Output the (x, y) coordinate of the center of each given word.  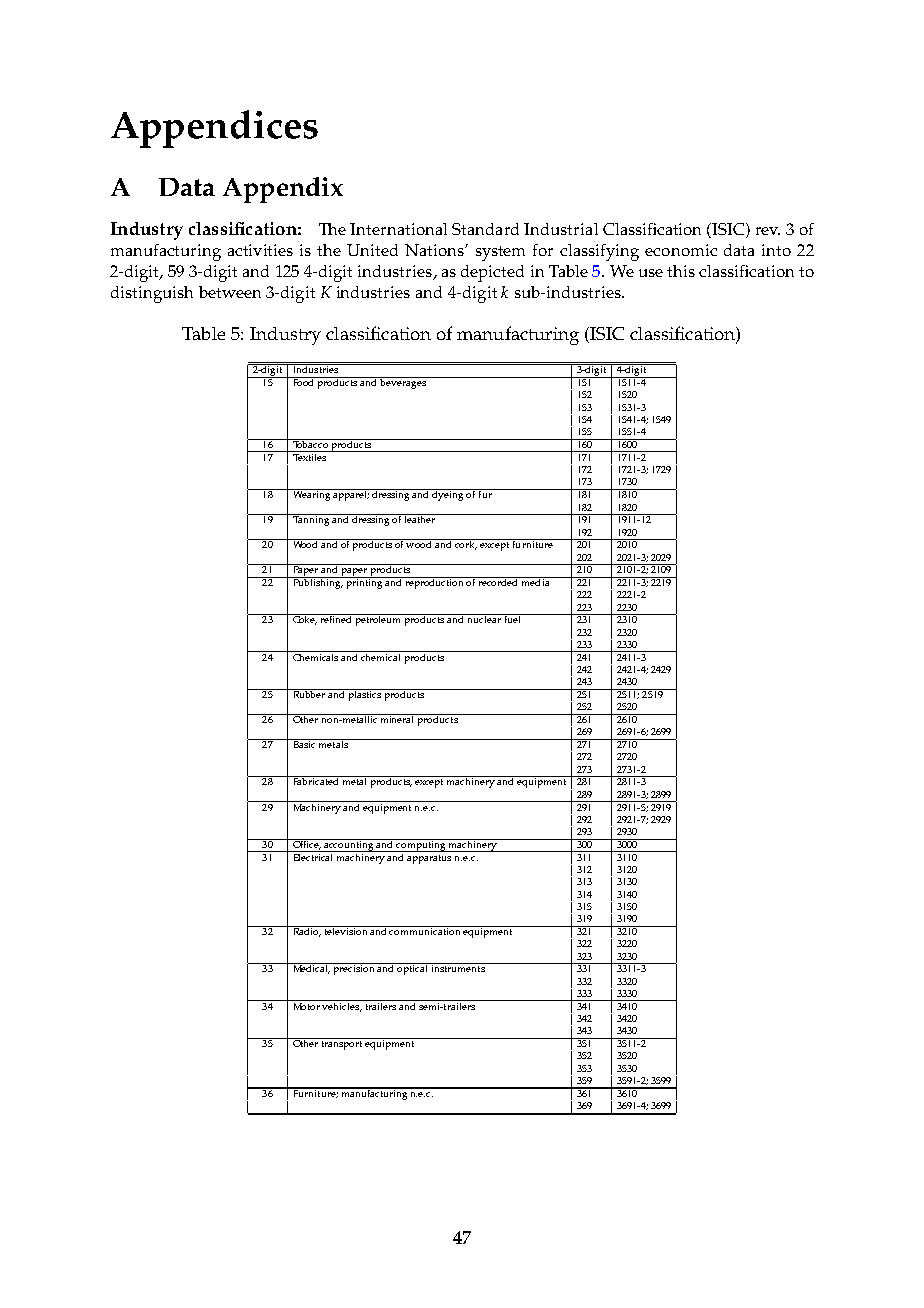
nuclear (484, 618)
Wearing (311, 495)
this (681, 271)
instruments (458, 967)
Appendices (214, 129)
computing (421, 845)
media (536, 581)
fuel (512, 618)
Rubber (309, 693)
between (230, 292)
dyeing (448, 495)
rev (768, 231)
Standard (485, 229)
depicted (492, 273)
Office (306, 844)
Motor (306, 1005)
